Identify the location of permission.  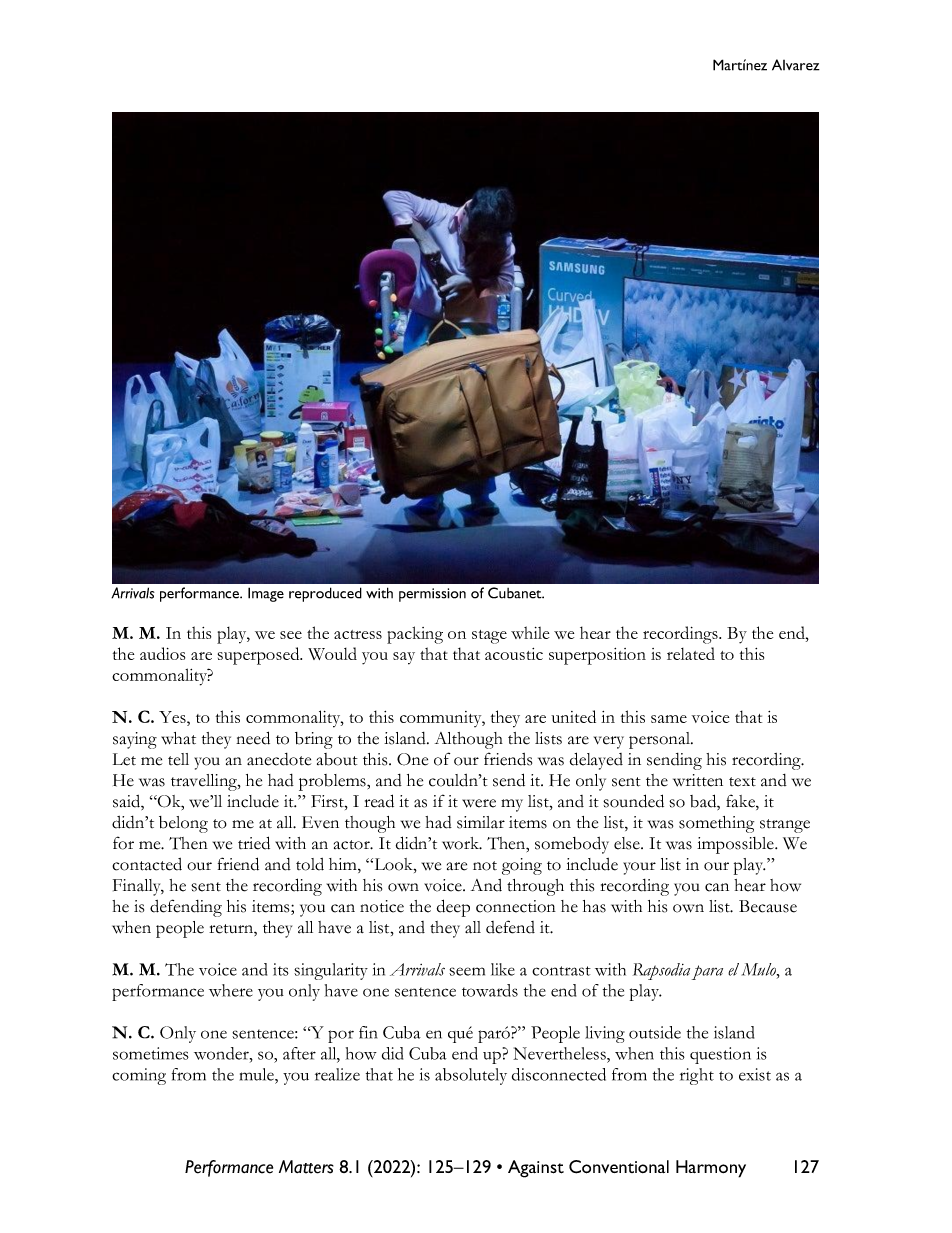
(432, 595).
